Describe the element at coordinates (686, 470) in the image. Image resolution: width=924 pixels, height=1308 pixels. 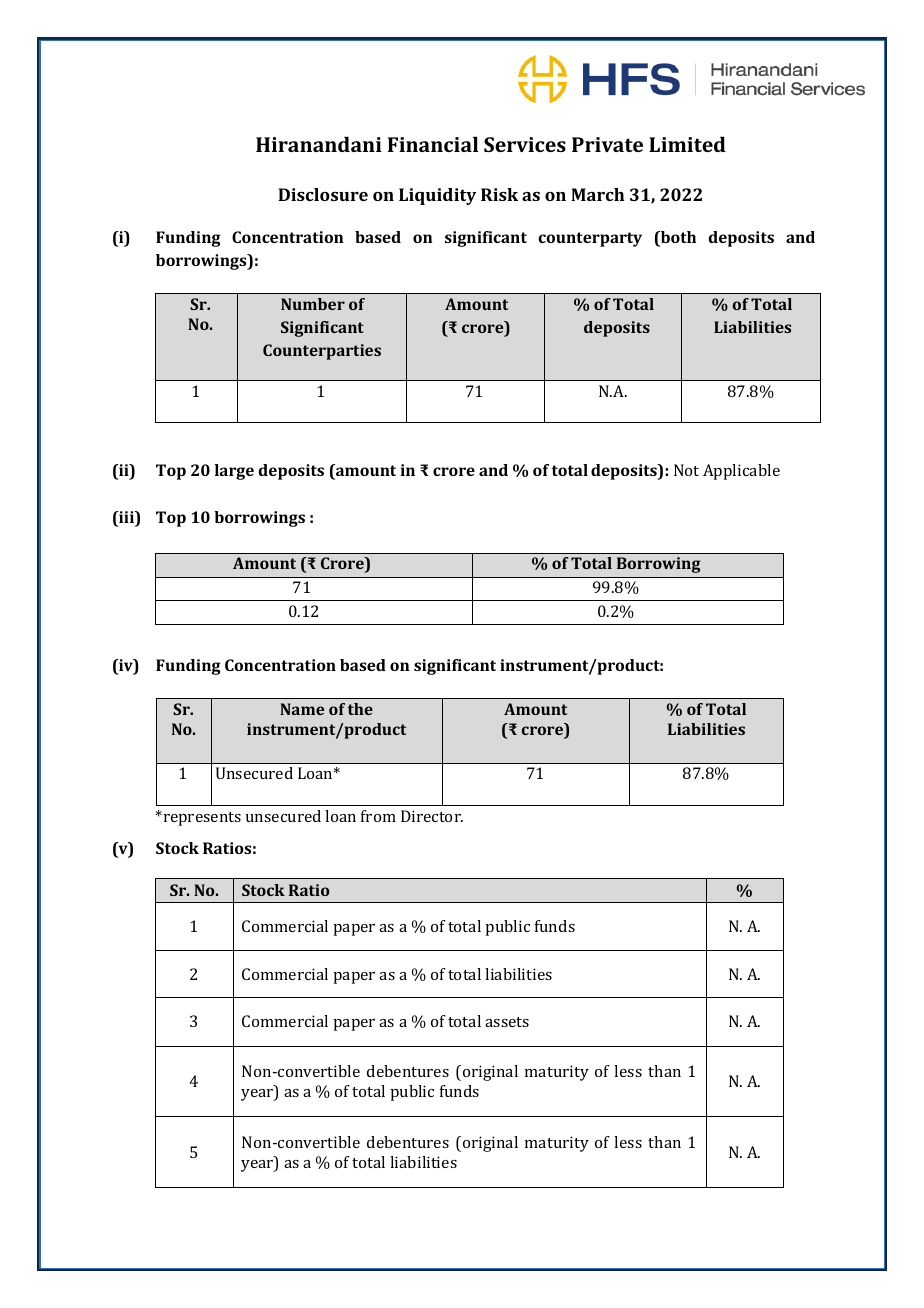
I see `Not` at that location.
